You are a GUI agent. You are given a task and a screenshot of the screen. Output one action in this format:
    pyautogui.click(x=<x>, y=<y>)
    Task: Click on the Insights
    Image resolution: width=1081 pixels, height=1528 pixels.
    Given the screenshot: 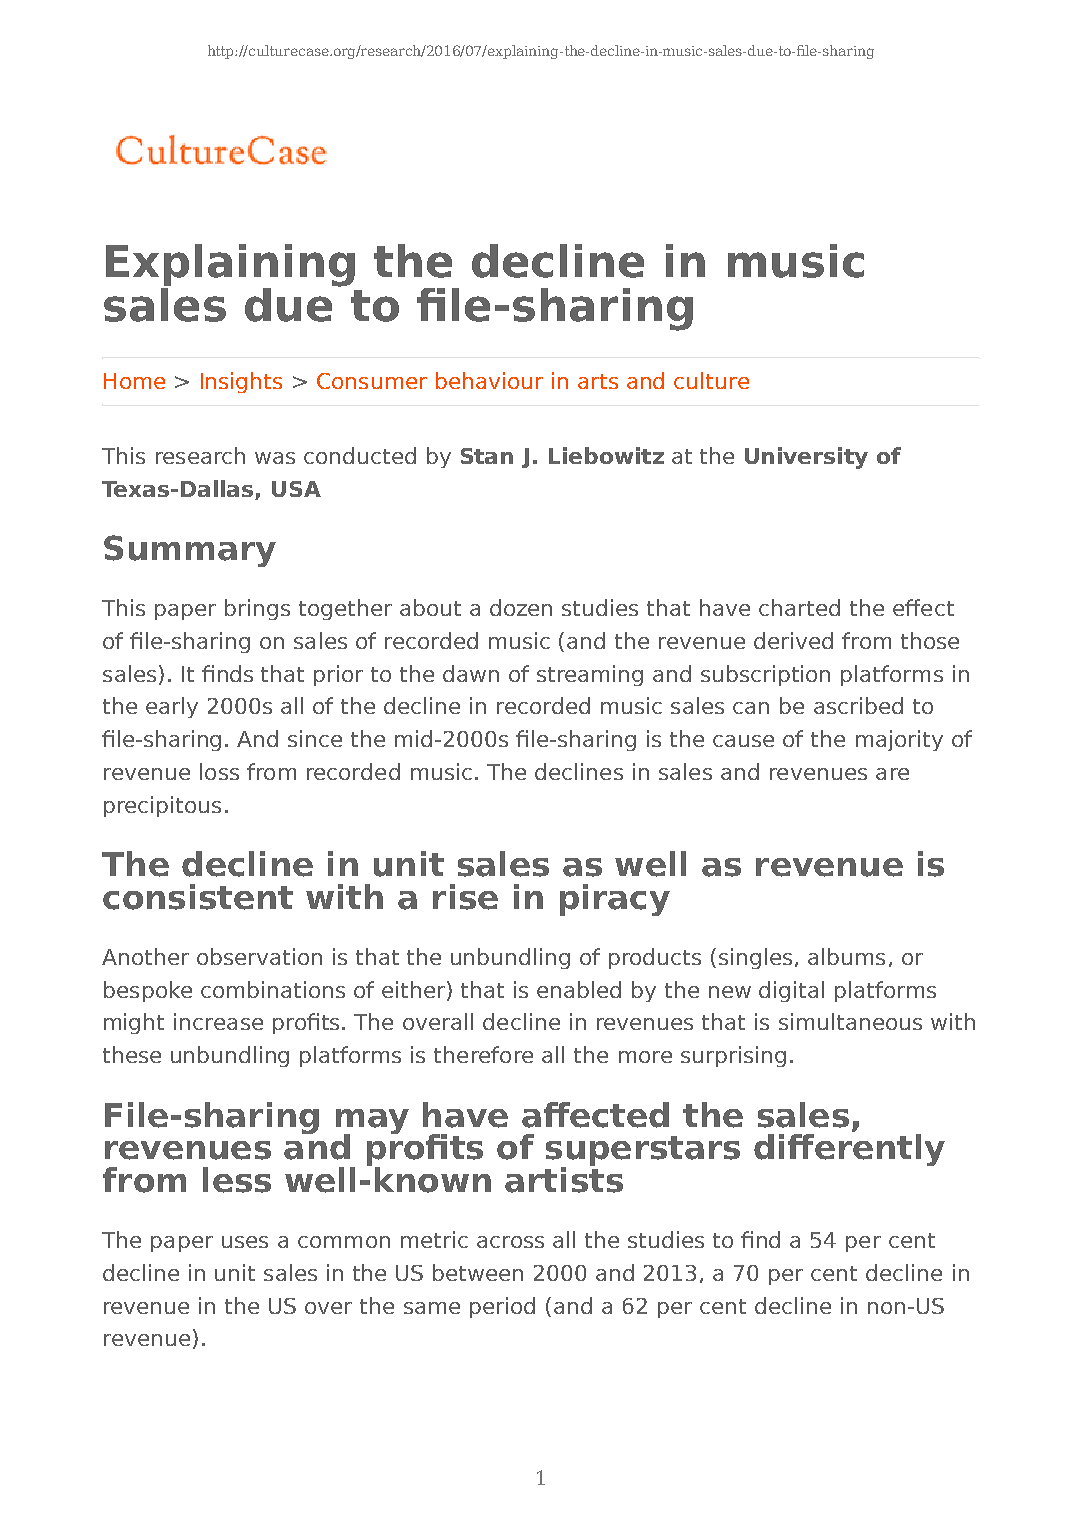 What is the action you would take?
    pyautogui.click(x=241, y=382)
